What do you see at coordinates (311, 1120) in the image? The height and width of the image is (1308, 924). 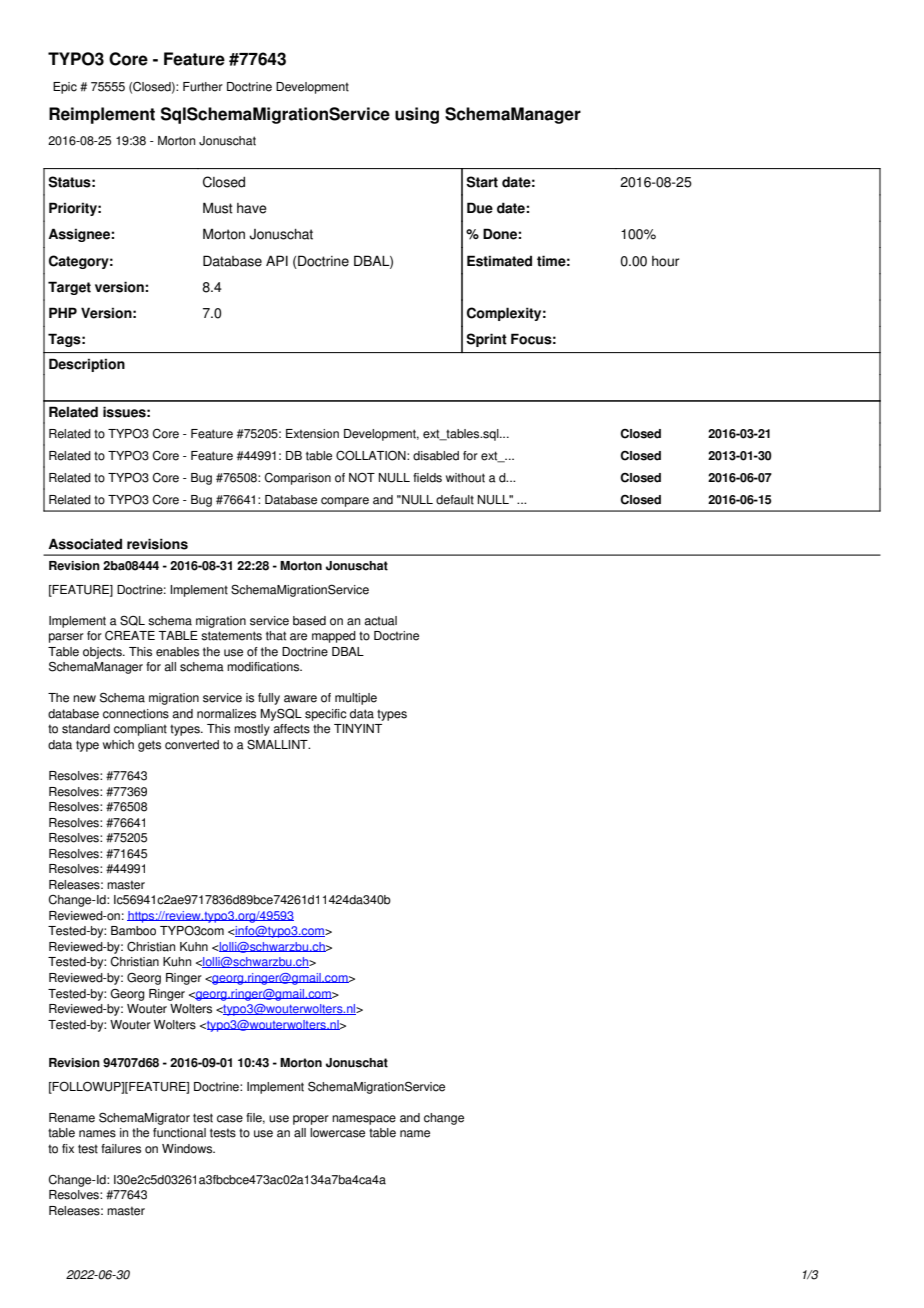 I see `proper` at bounding box center [311, 1120].
